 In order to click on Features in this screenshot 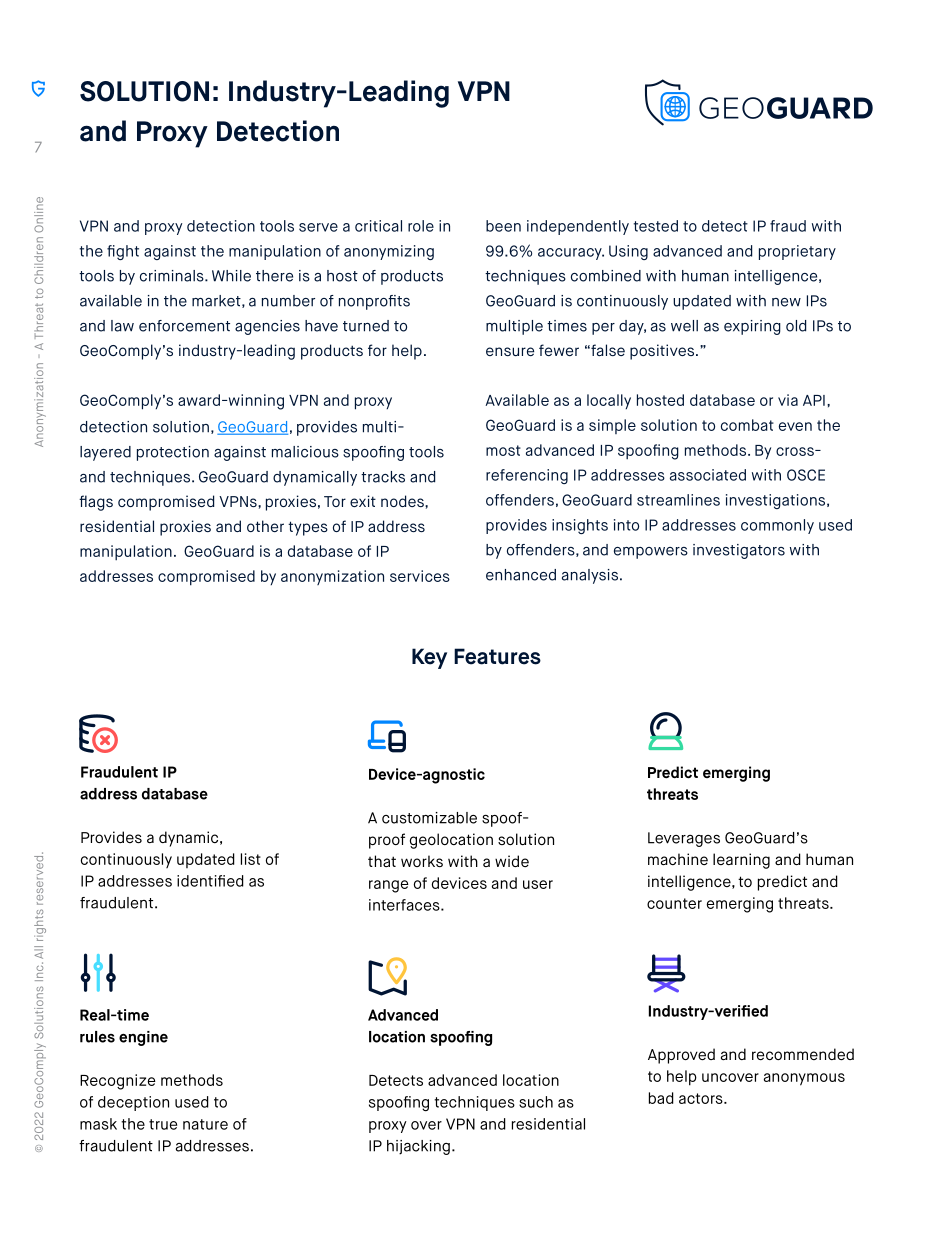, I will do `click(497, 656)`.
